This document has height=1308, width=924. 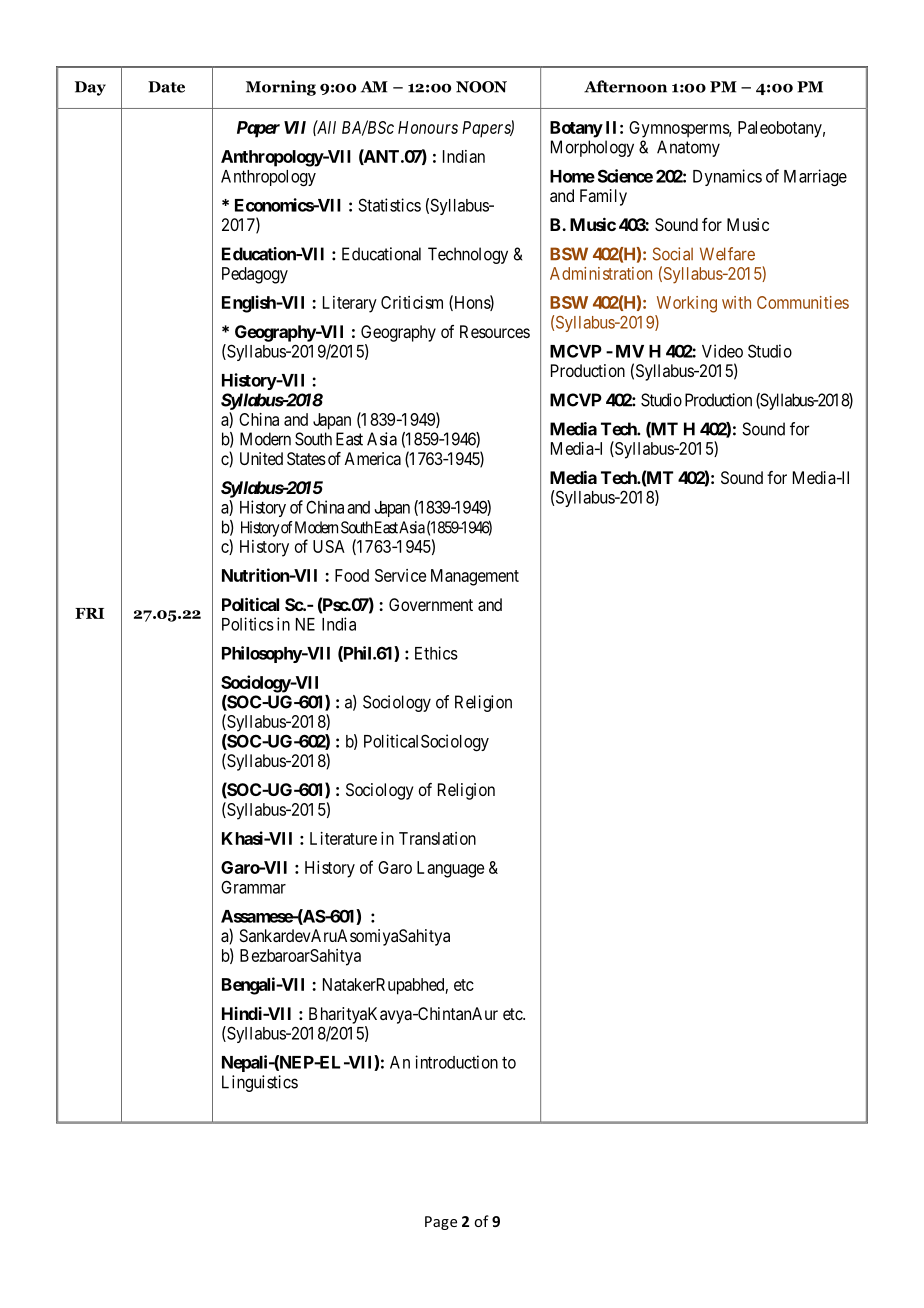 I want to click on Anatomy, so click(x=688, y=148).
